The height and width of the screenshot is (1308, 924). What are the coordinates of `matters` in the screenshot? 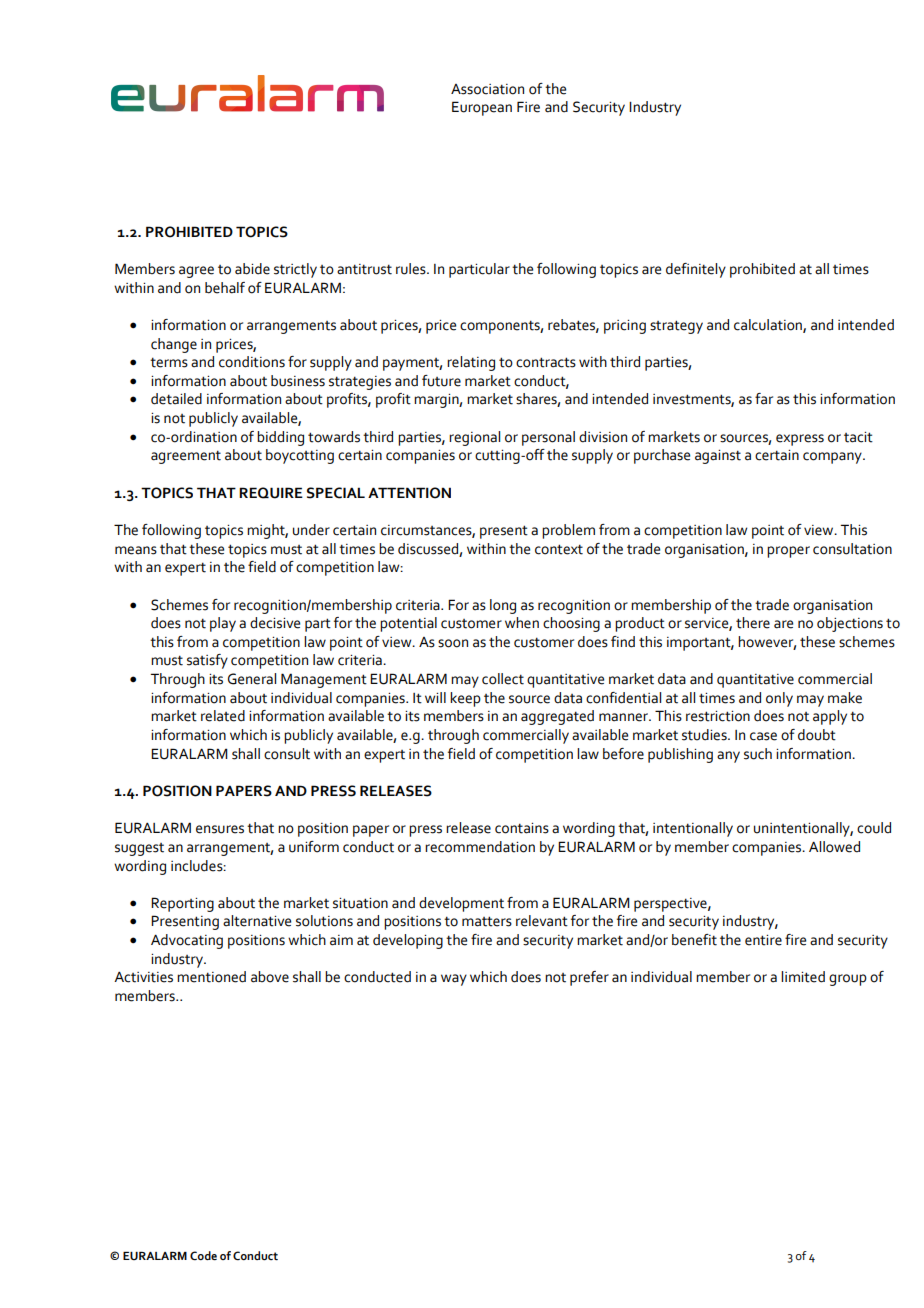 It's located at (487, 921).
